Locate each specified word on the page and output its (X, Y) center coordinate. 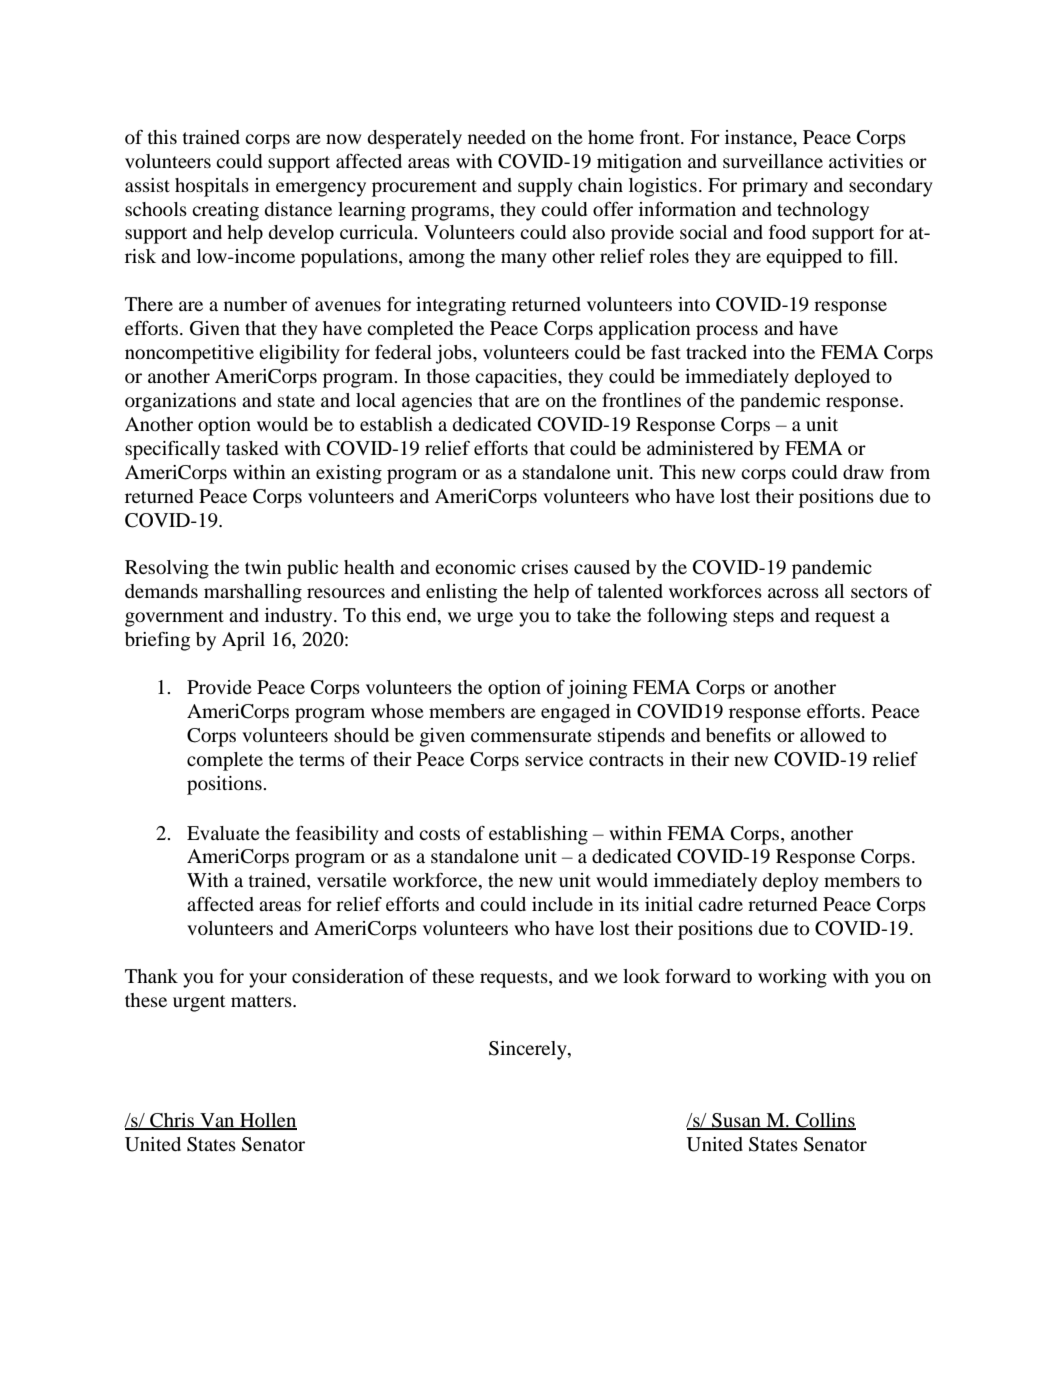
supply (545, 187)
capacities (517, 378)
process (727, 332)
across (793, 593)
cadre (720, 904)
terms (322, 760)
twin (263, 567)
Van (217, 1121)
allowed (832, 735)
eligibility (299, 354)
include (562, 904)
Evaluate (223, 833)
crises (544, 567)
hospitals (212, 187)
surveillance (773, 161)
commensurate (531, 736)
